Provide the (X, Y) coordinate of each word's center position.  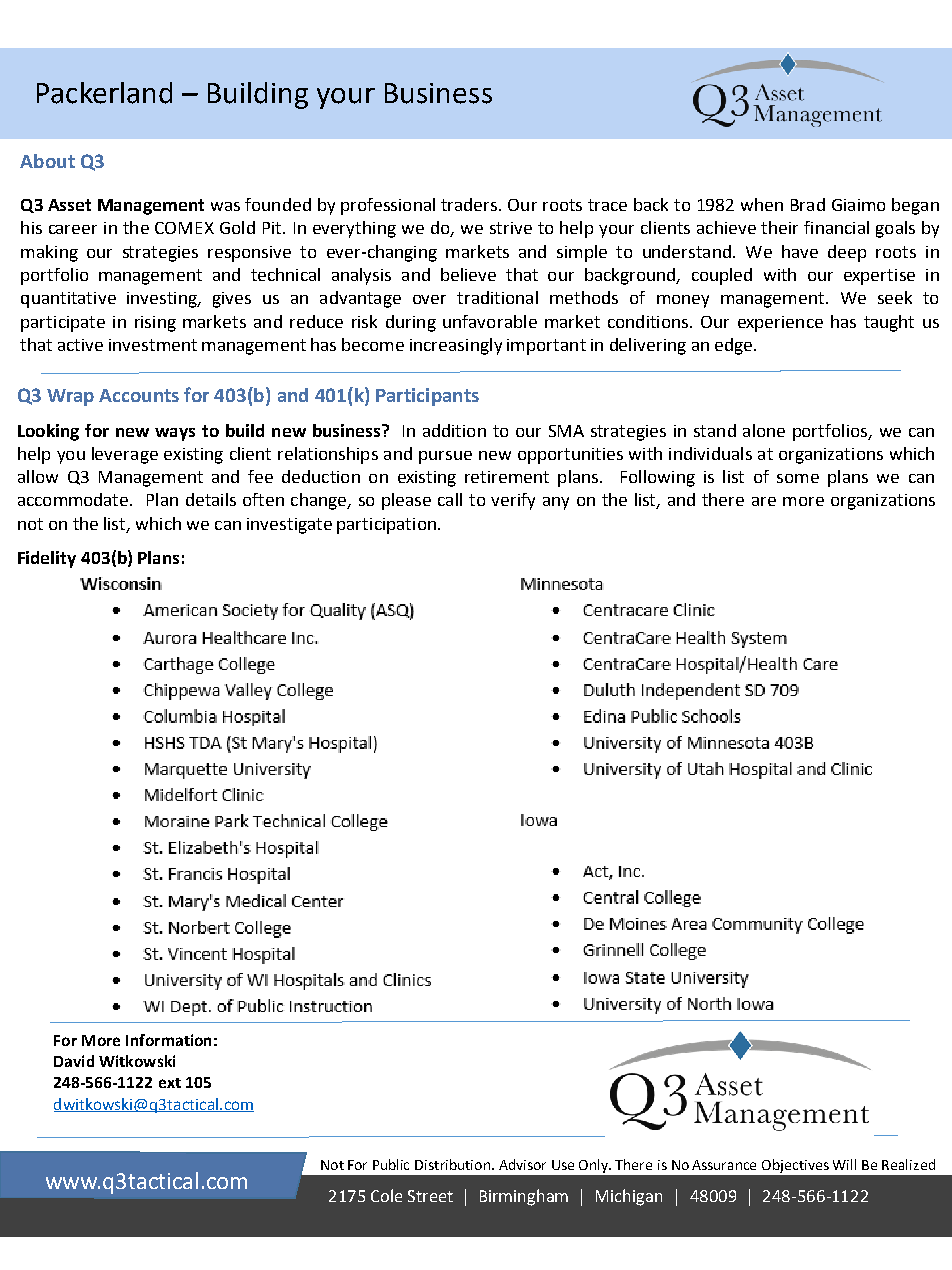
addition (454, 430)
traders (469, 204)
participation (386, 526)
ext (170, 1083)
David (74, 1061)
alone (764, 430)
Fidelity (47, 559)
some (798, 478)
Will (844, 1164)
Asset (69, 205)
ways (175, 434)
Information (168, 1040)
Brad (808, 204)
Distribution (452, 1164)
